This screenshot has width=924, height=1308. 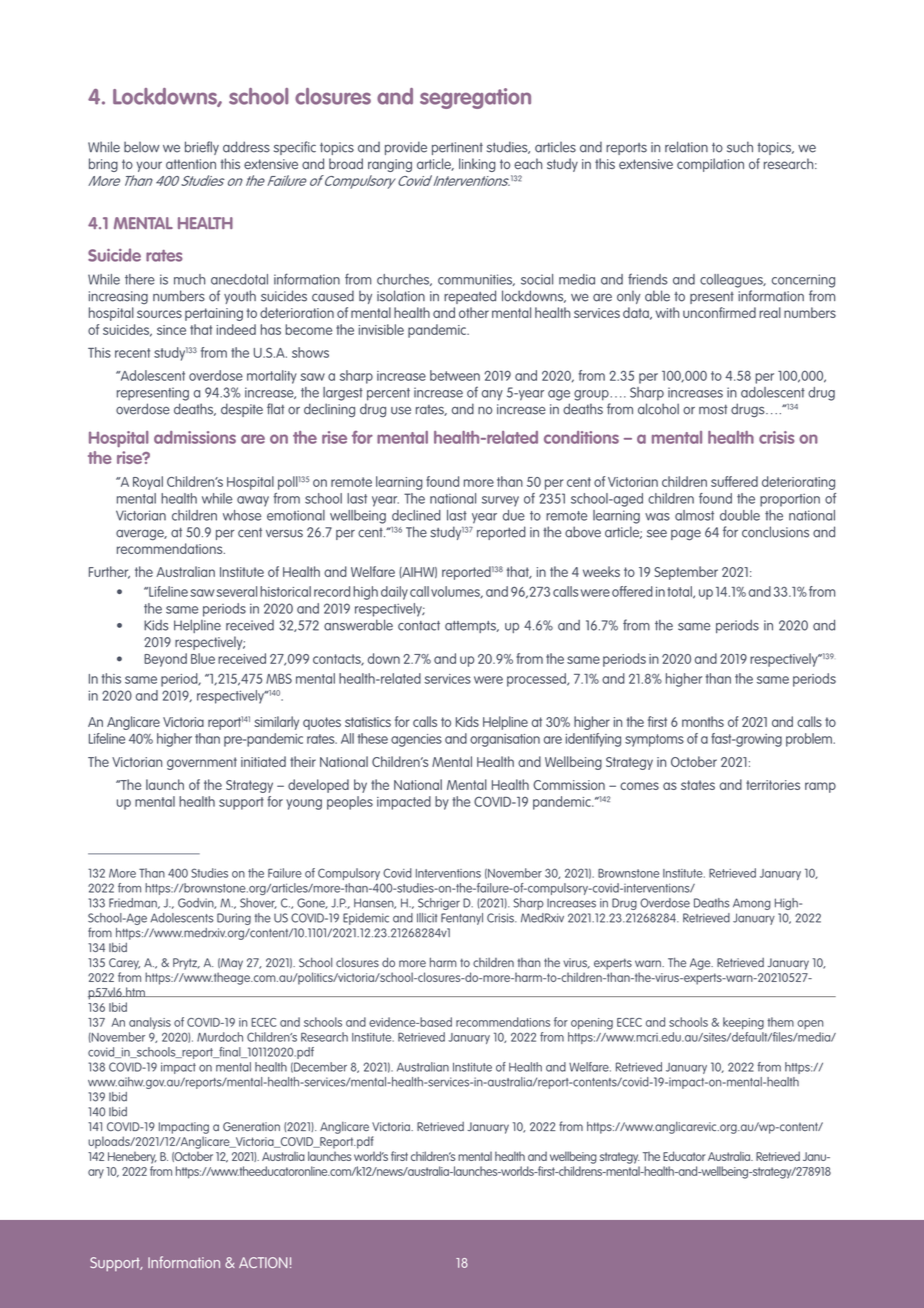 I want to click on such, so click(x=740, y=147).
